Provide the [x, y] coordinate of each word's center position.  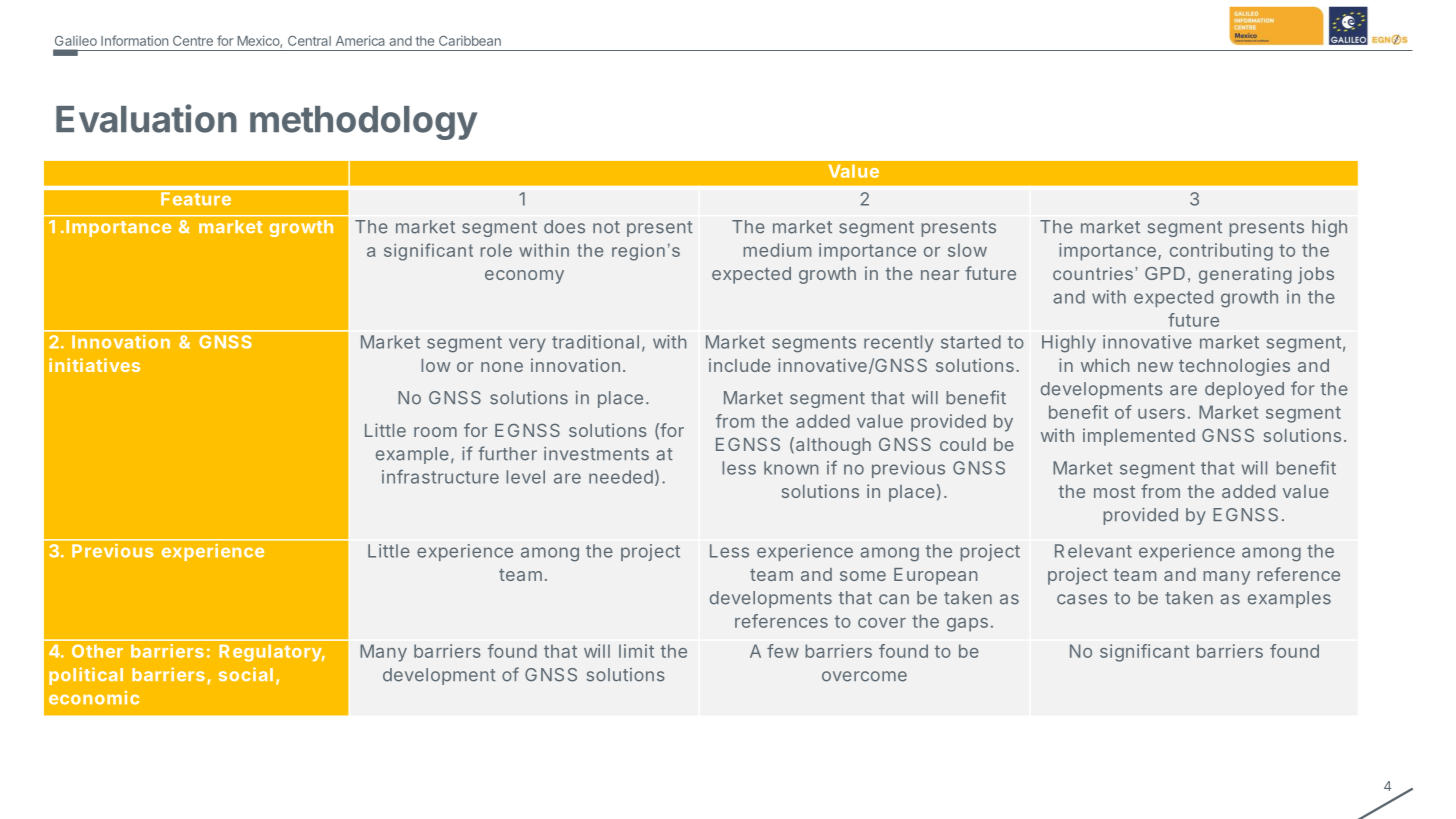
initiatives [94, 365]
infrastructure [440, 477]
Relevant [1093, 551]
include [740, 365]
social [246, 674]
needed [621, 477]
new [1155, 367]
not [606, 227]
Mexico [259, 41]
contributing [1221, 252]
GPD [1165, 273]
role [496, 250]
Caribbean [470, 41]
